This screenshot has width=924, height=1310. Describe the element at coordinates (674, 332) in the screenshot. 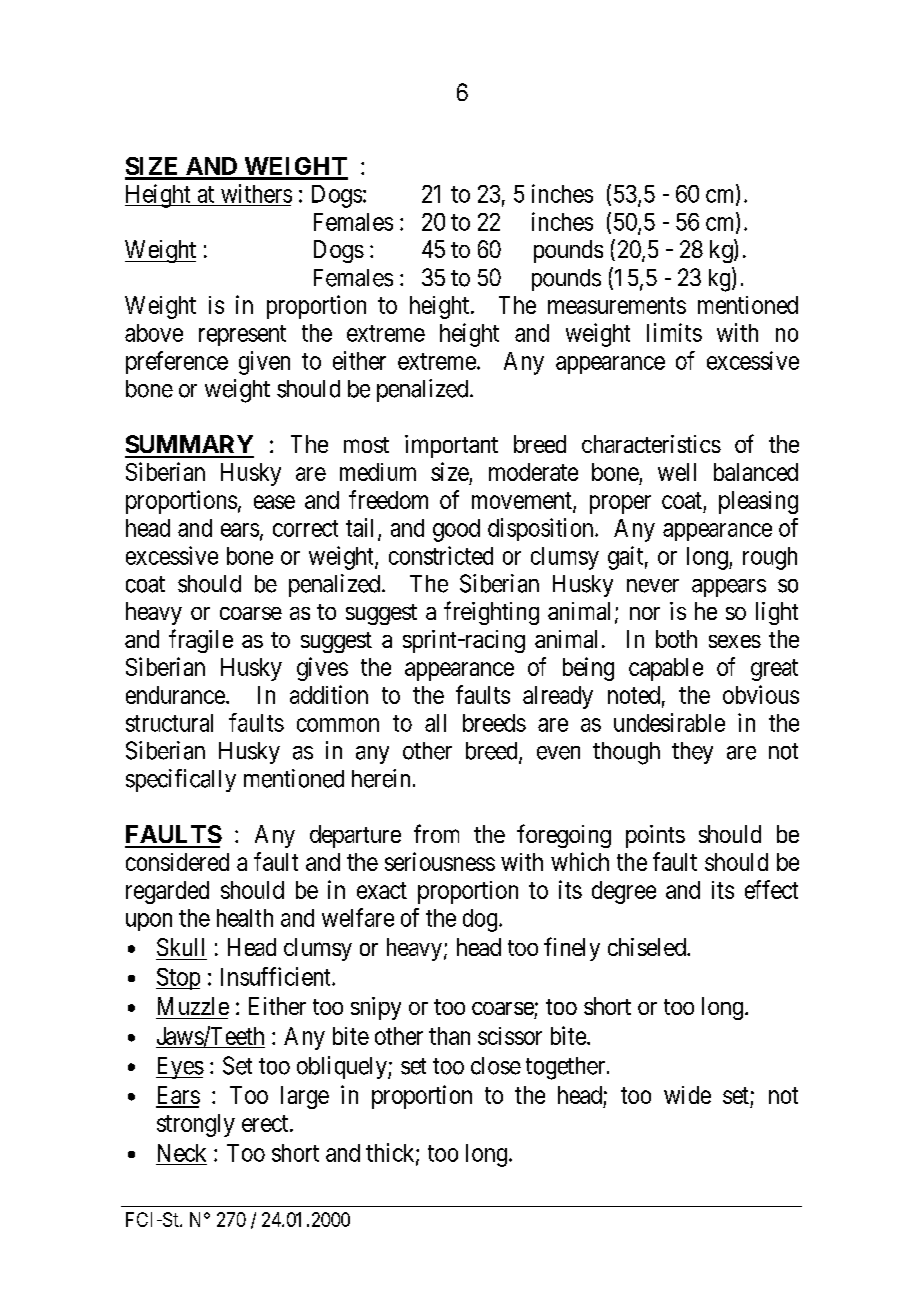

I see `limits` at that location.
